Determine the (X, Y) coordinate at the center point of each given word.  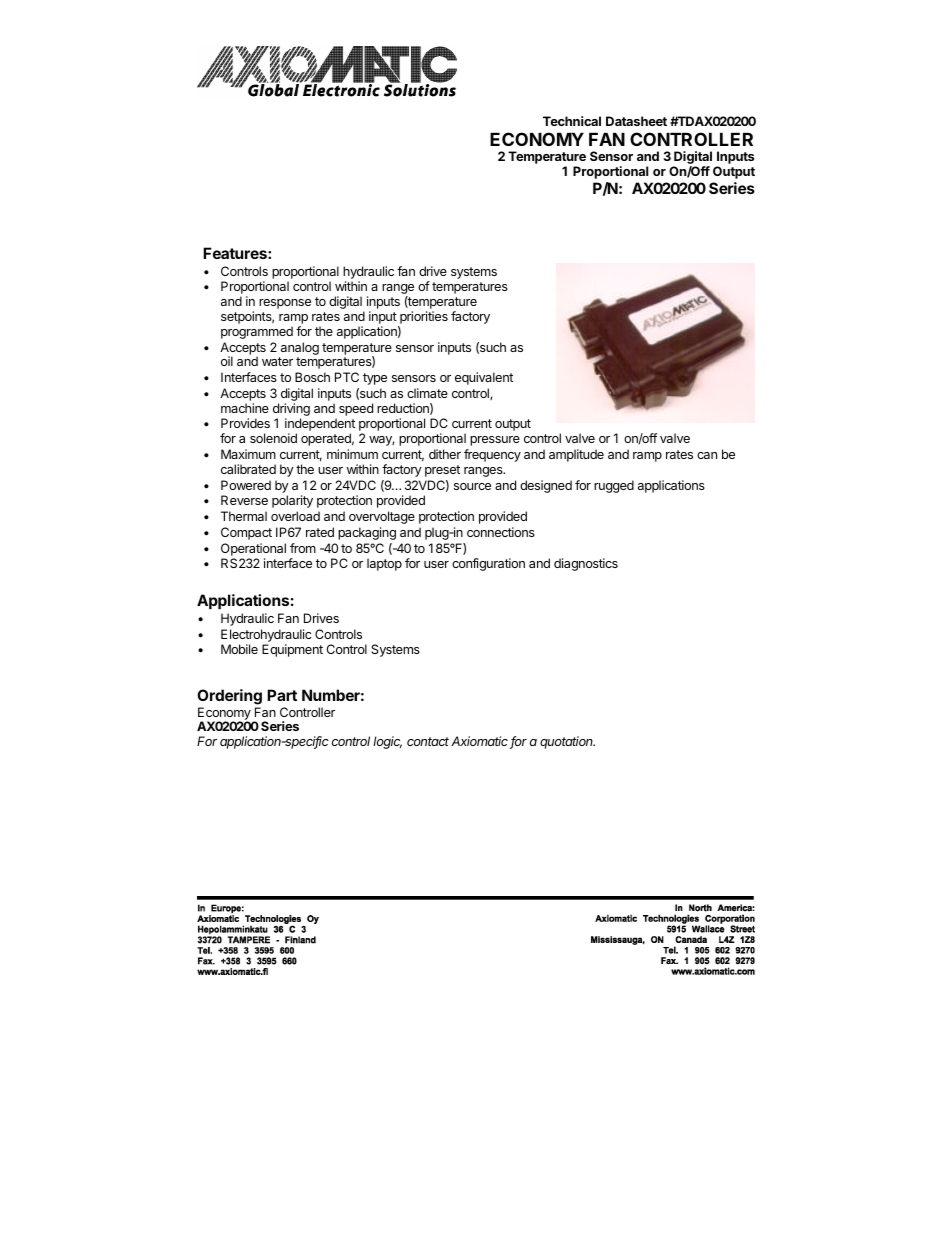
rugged (614, 486)
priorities (423, 319)
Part (282, 695)
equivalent (484, 378)
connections (501, 532)
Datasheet (636, 121)
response (285, 304)
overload (295, 516)
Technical (572, 121)
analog (300, 348)
